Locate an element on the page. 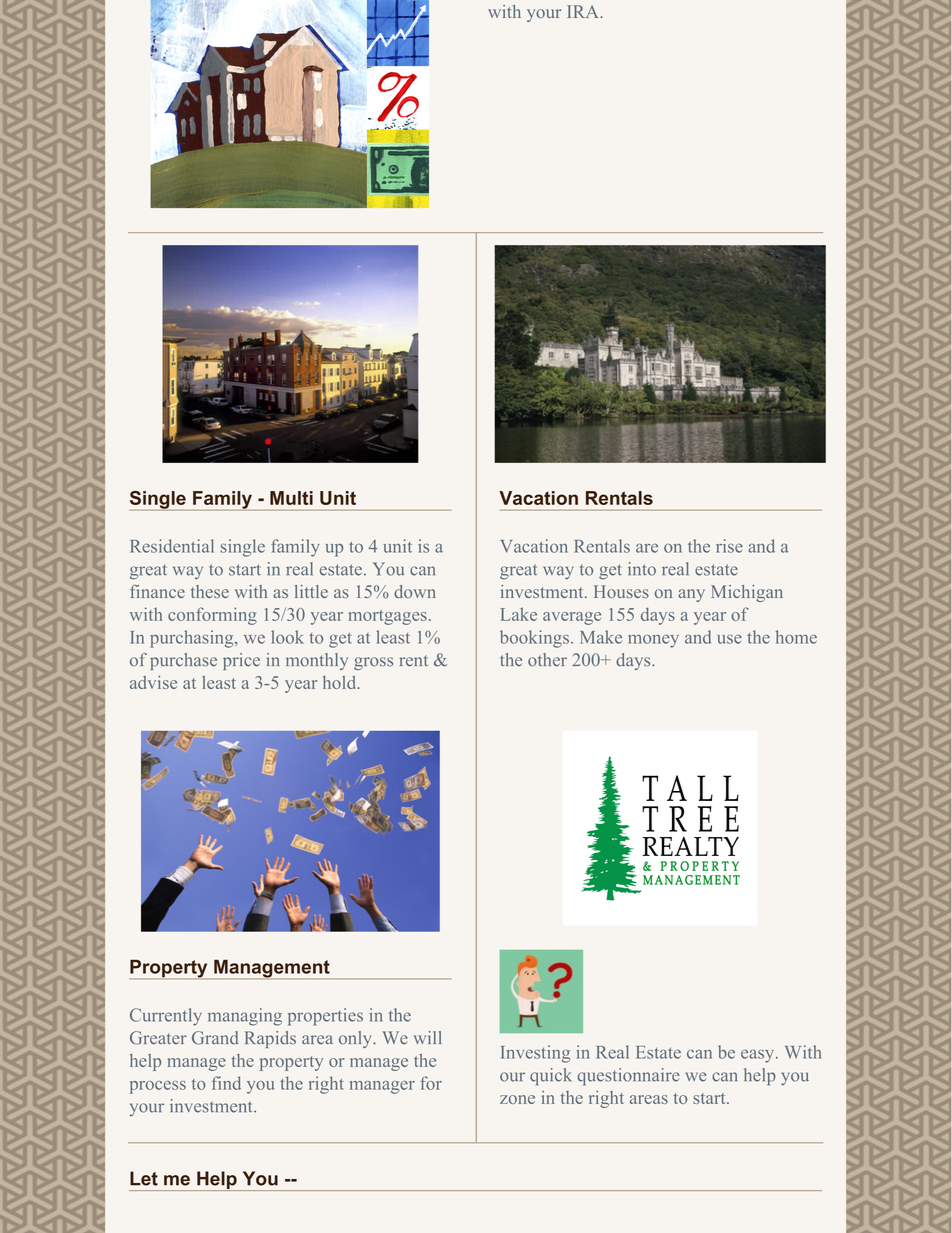 Image resolution: width=952 pixels, height=1233 pixels. money is located at coordinates (653, 641).
